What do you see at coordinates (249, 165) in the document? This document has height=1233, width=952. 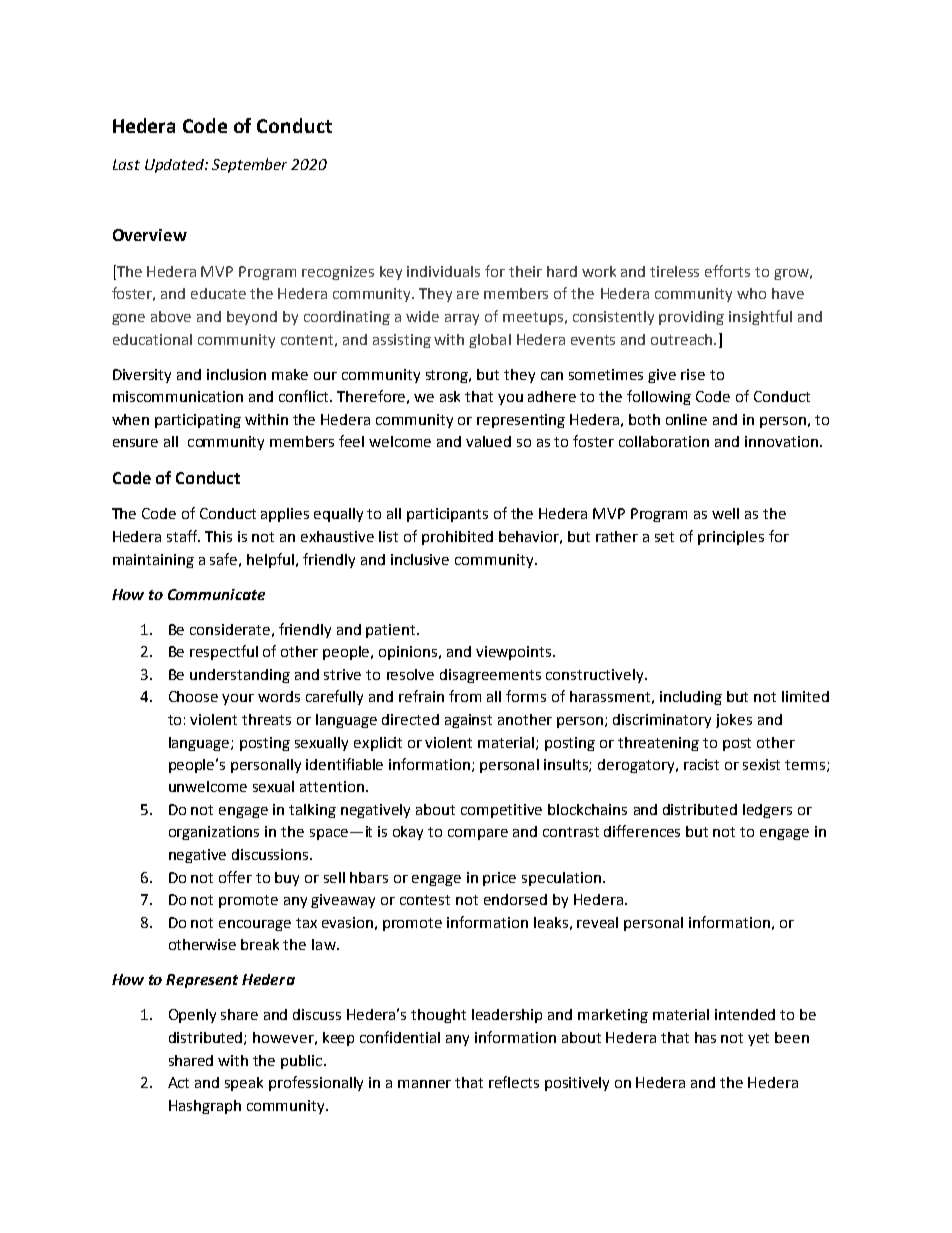 I see `September` at bounding box center [249, 165].
